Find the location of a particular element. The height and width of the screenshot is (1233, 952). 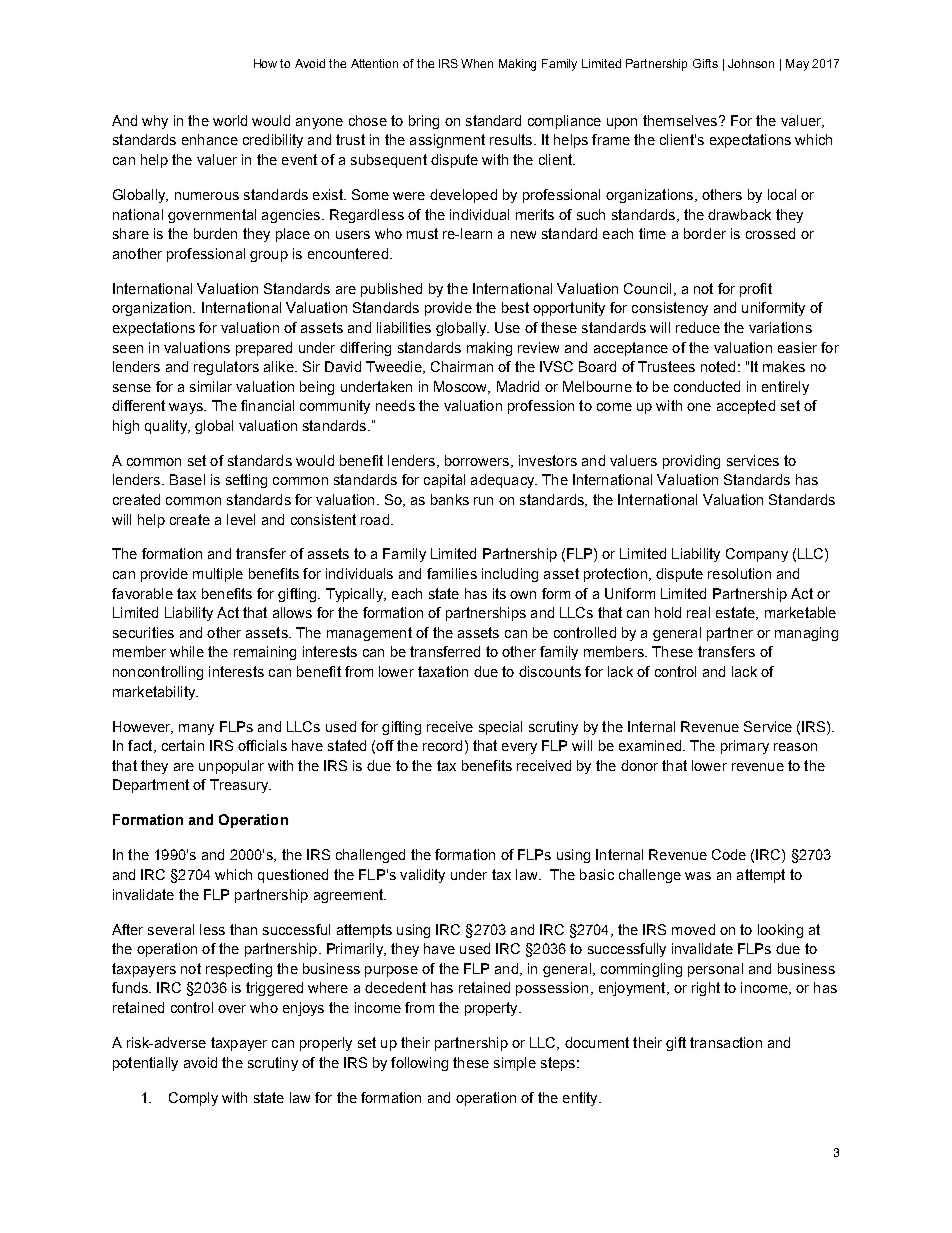

resolution is located at coordinates (739, 573).
